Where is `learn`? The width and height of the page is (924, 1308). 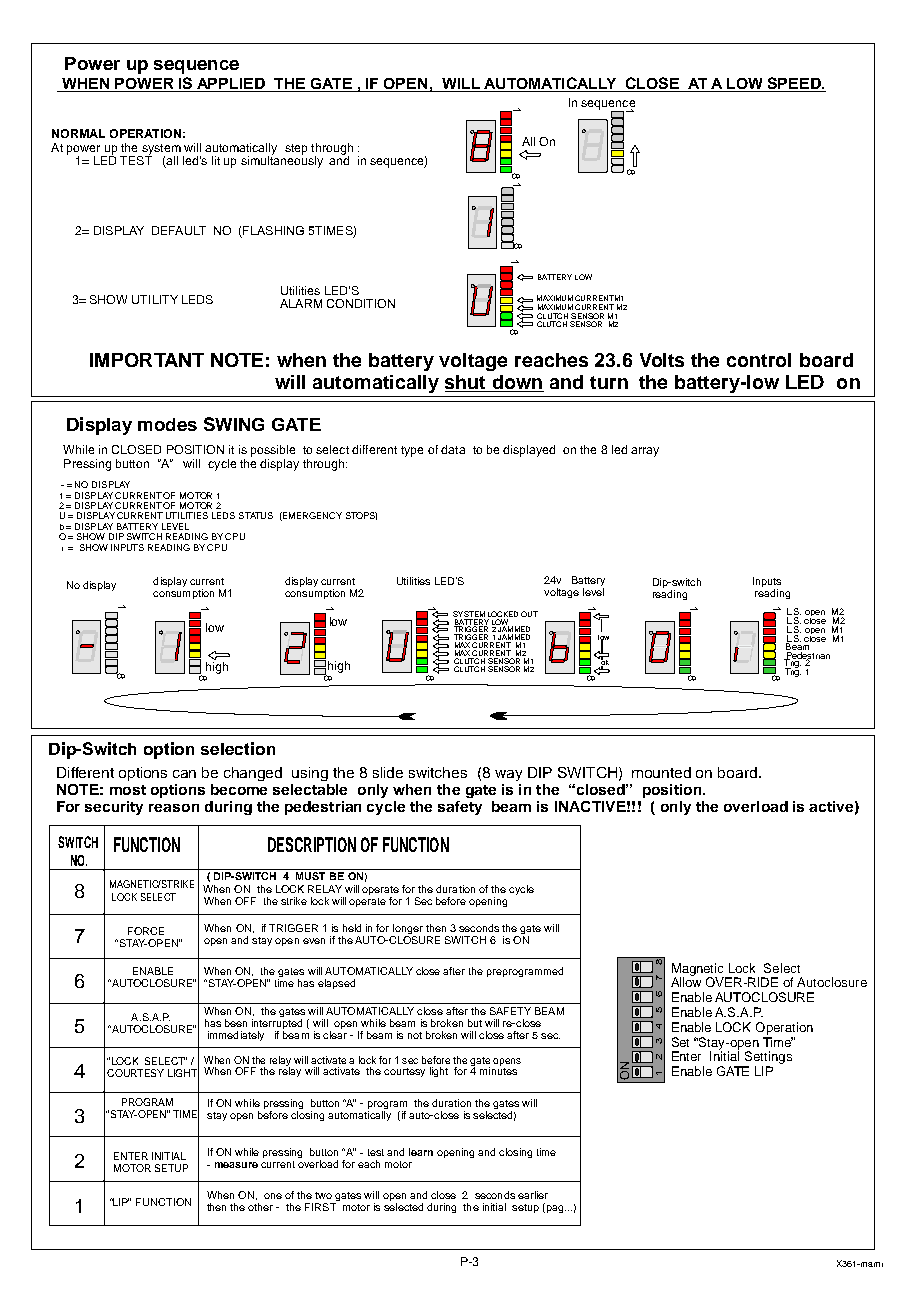
learn is located at coordinates (421, 1152).
